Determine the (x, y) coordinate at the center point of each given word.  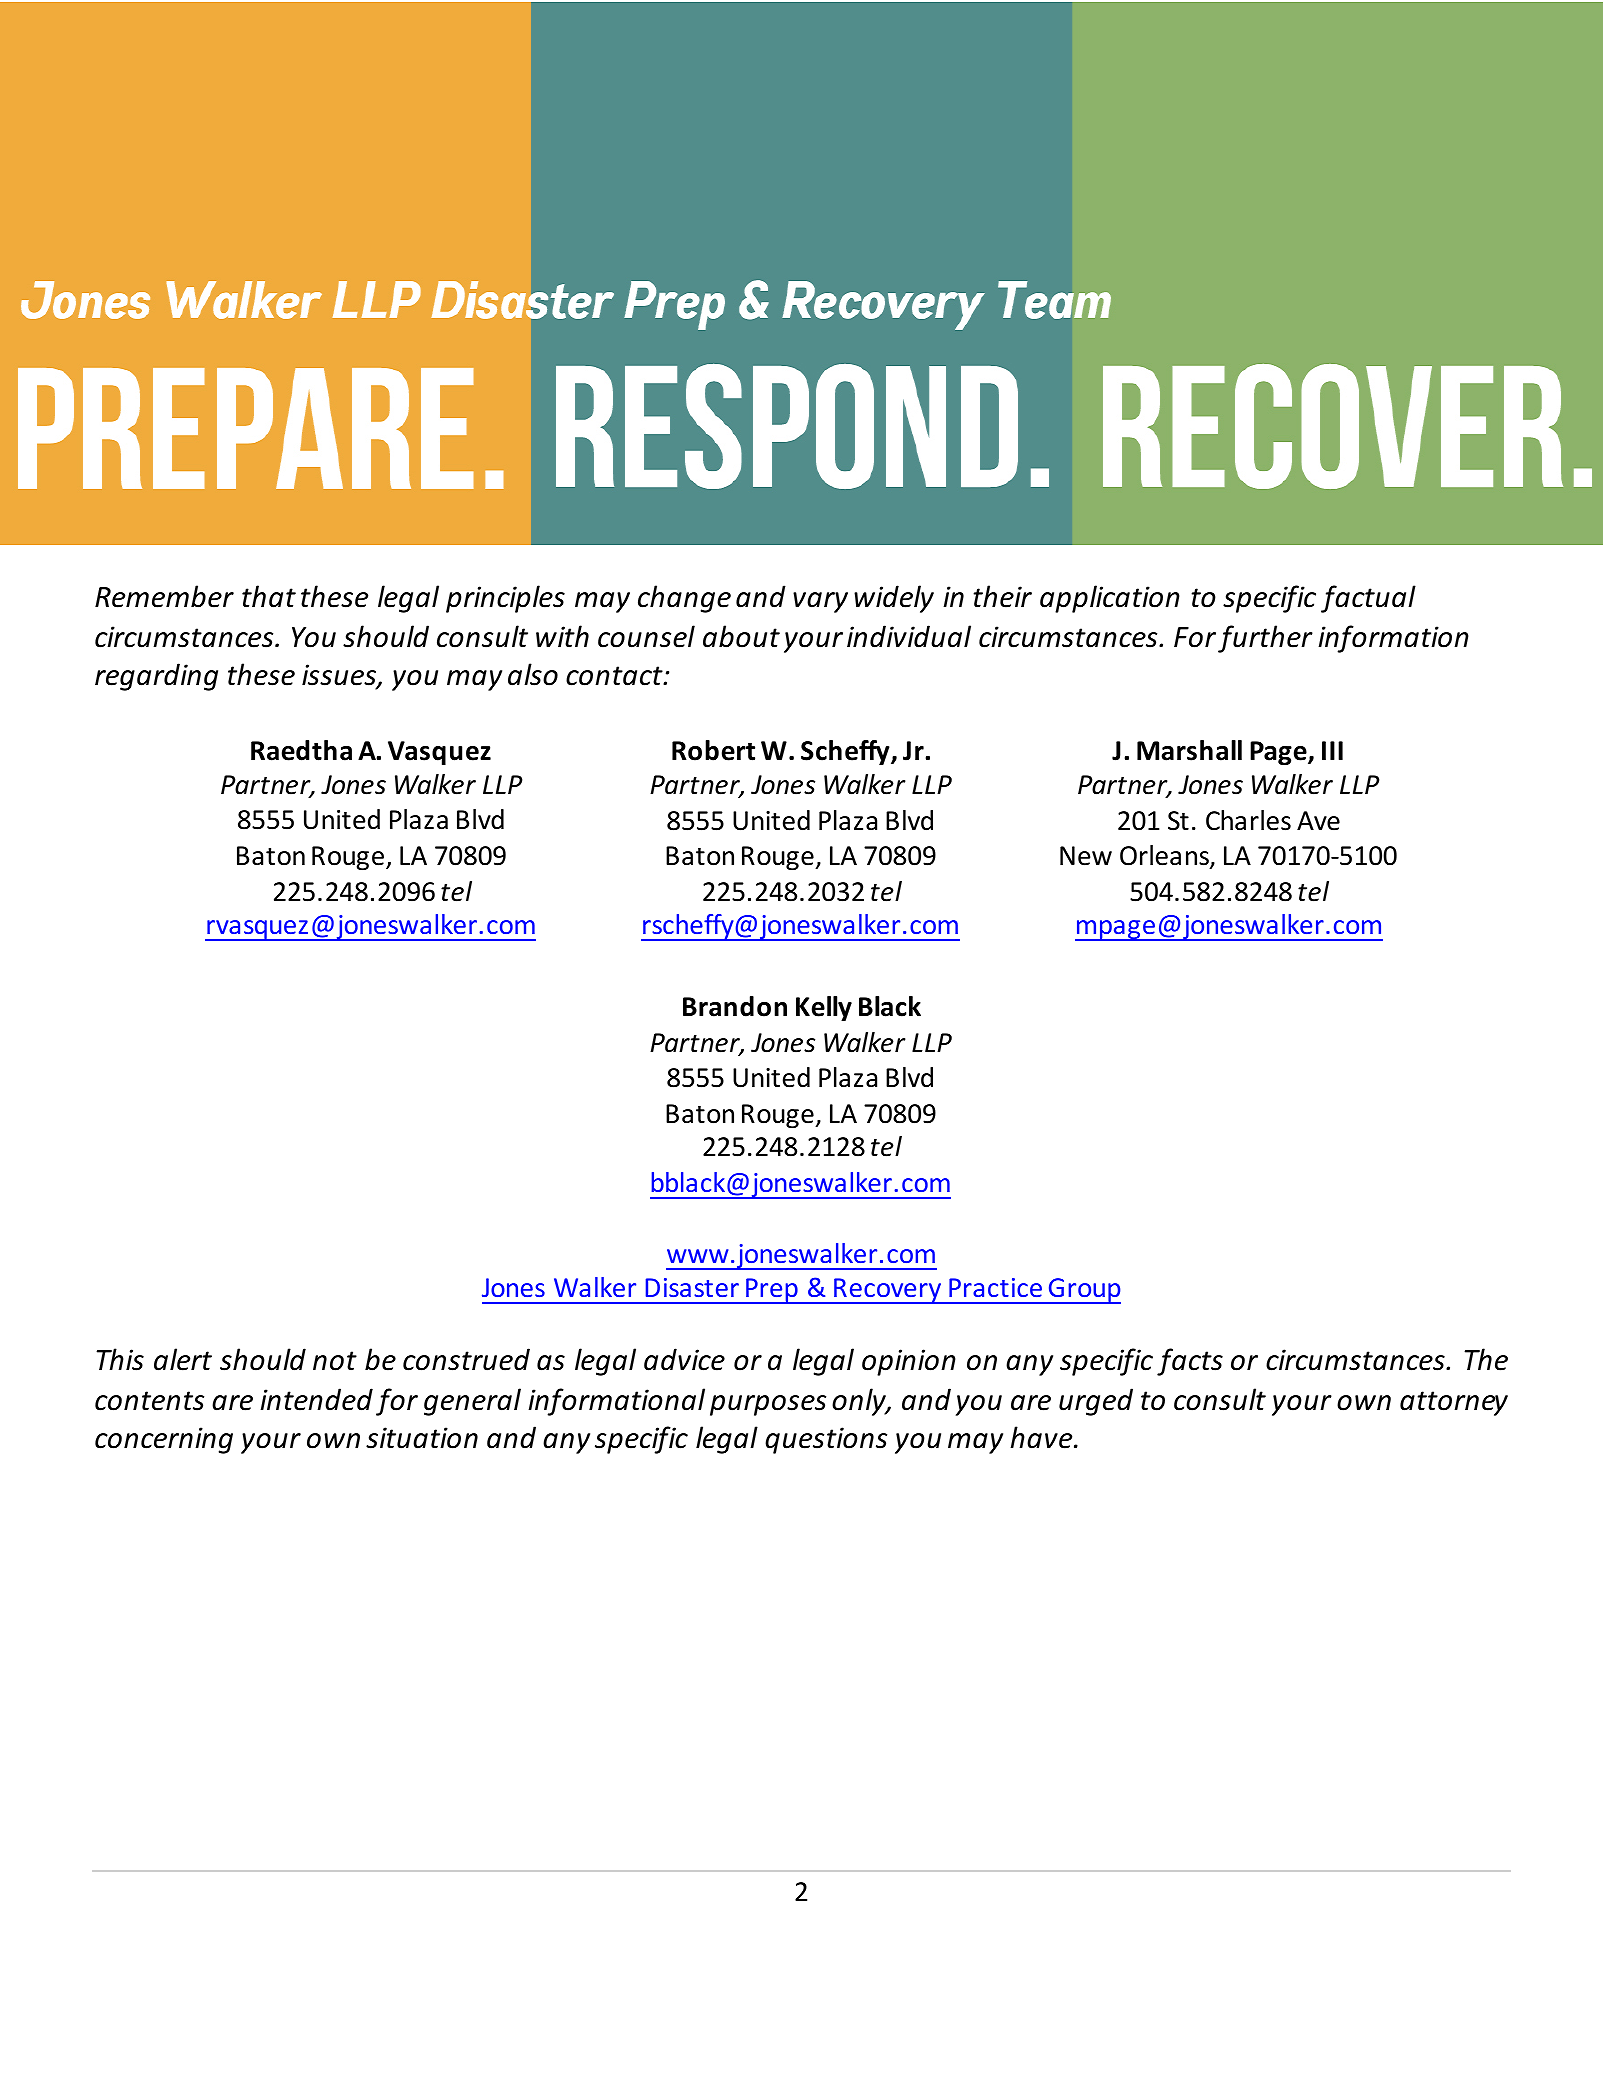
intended (316, 1399)
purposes (768, 1405)
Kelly (824, 1009)
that (269, 596)
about (741, 636)
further (1265, 639)
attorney (1454, 1403)
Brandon (735, 1006)
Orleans (1165, 856)
